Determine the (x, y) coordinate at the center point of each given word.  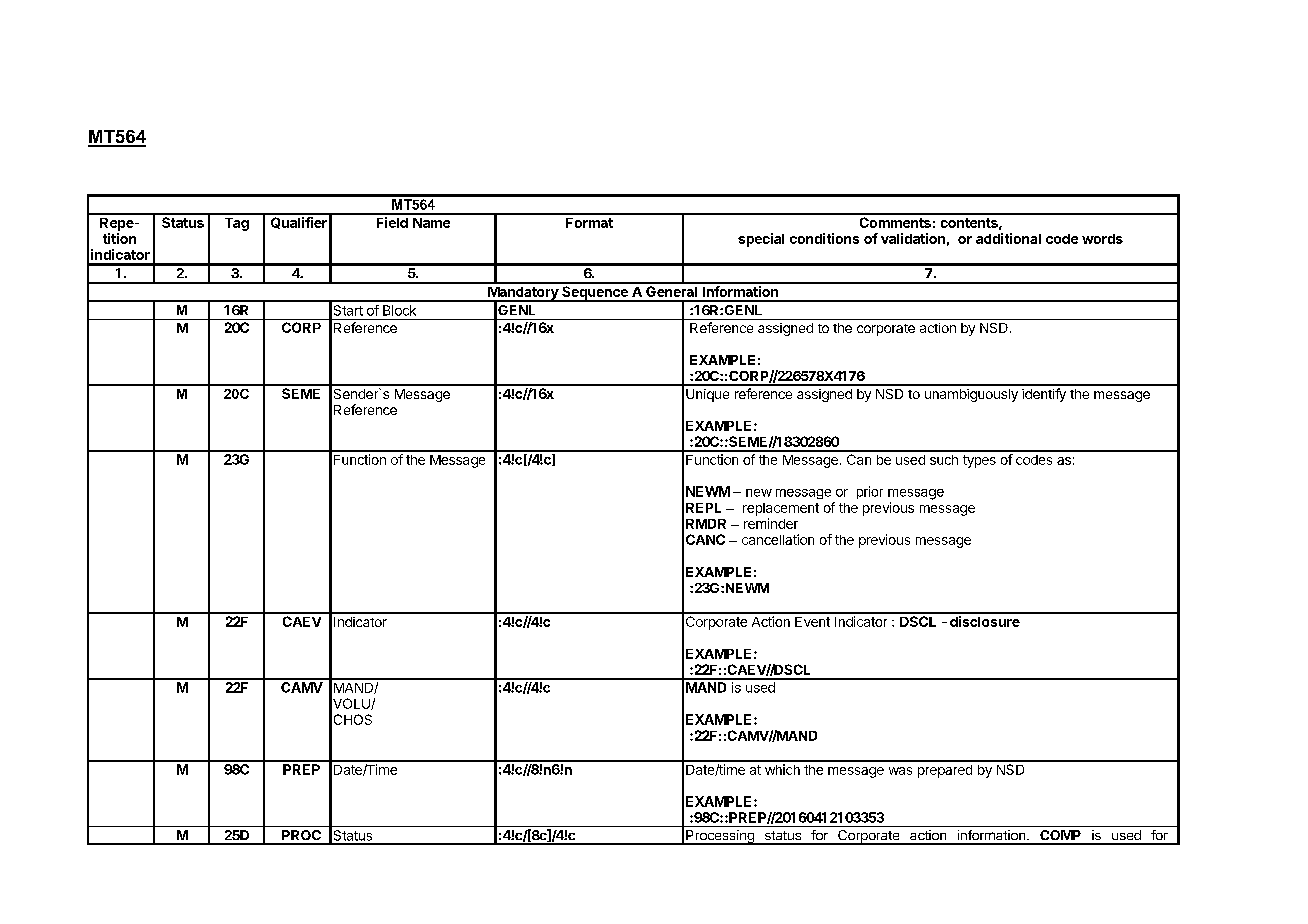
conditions (824, 238)
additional (1008, 238)
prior (870, 492)
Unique (707, 395)
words (1102, 239)
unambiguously (971, 395)
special (761, 240)
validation (913, 238)
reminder (771, 523)
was (900, 771)
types (979, 461)
